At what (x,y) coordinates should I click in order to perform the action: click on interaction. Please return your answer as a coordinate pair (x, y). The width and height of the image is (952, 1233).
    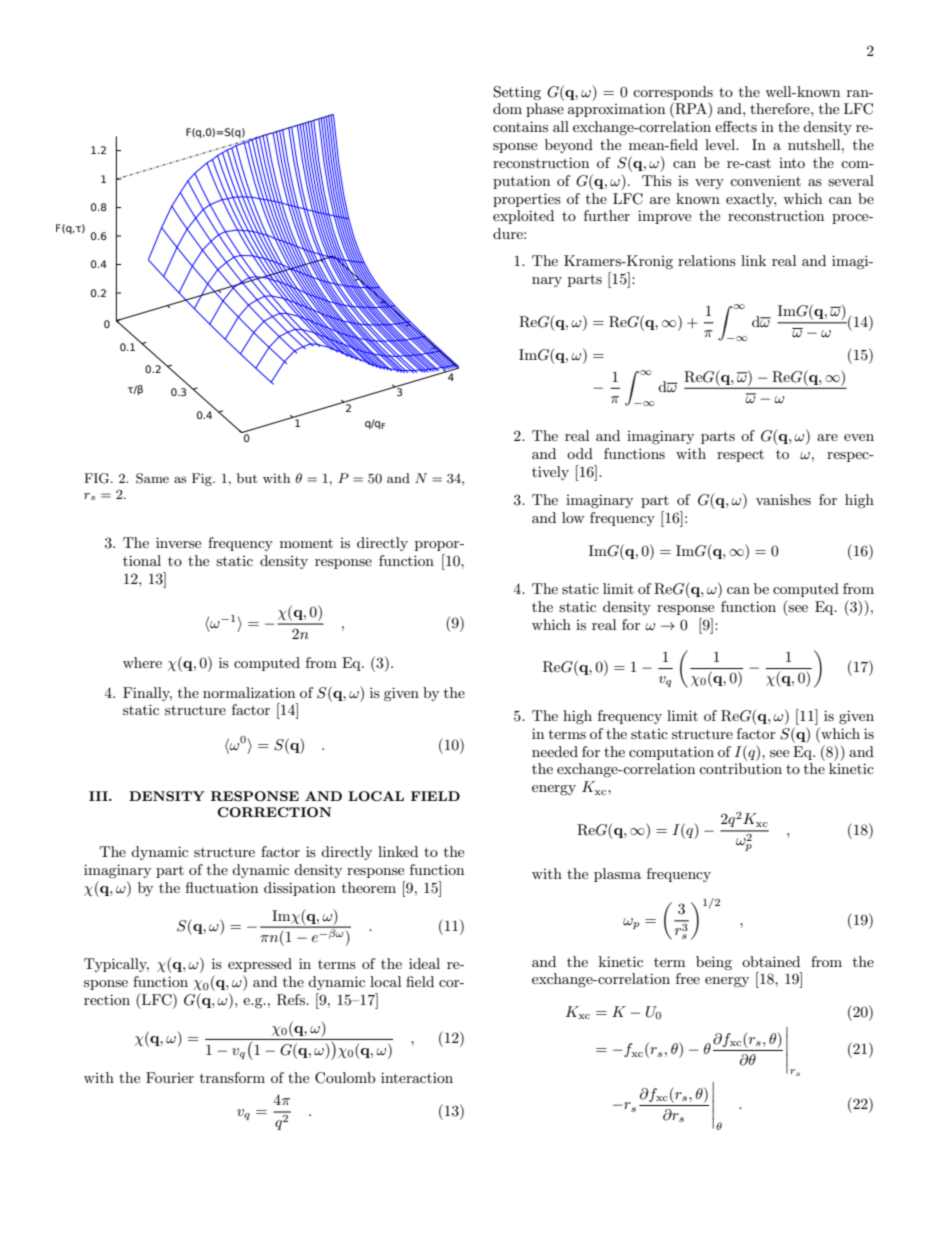
    Looking at the image, I should click on (417, 1077).
